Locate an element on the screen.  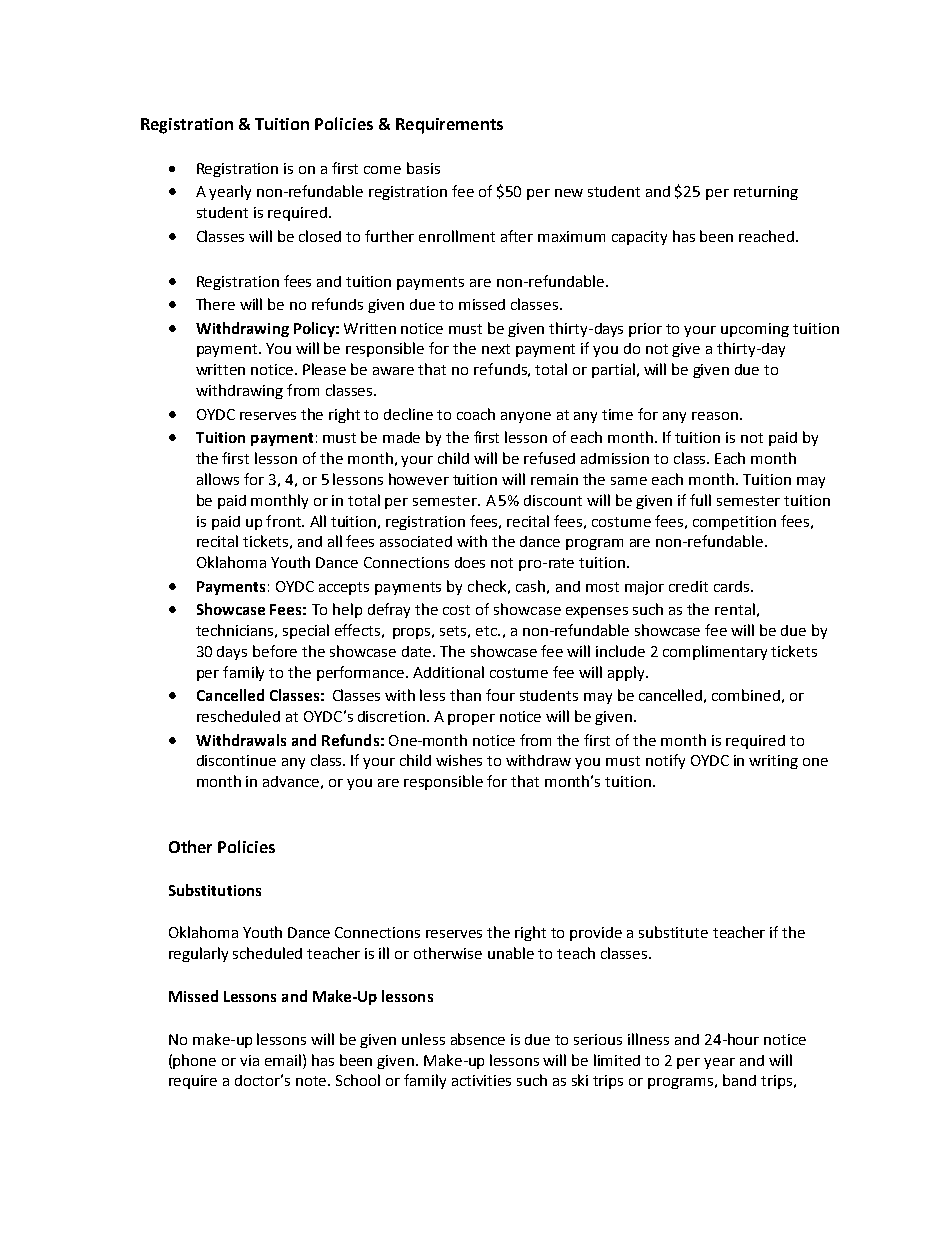
etc is located at coordinates (487, 631).
